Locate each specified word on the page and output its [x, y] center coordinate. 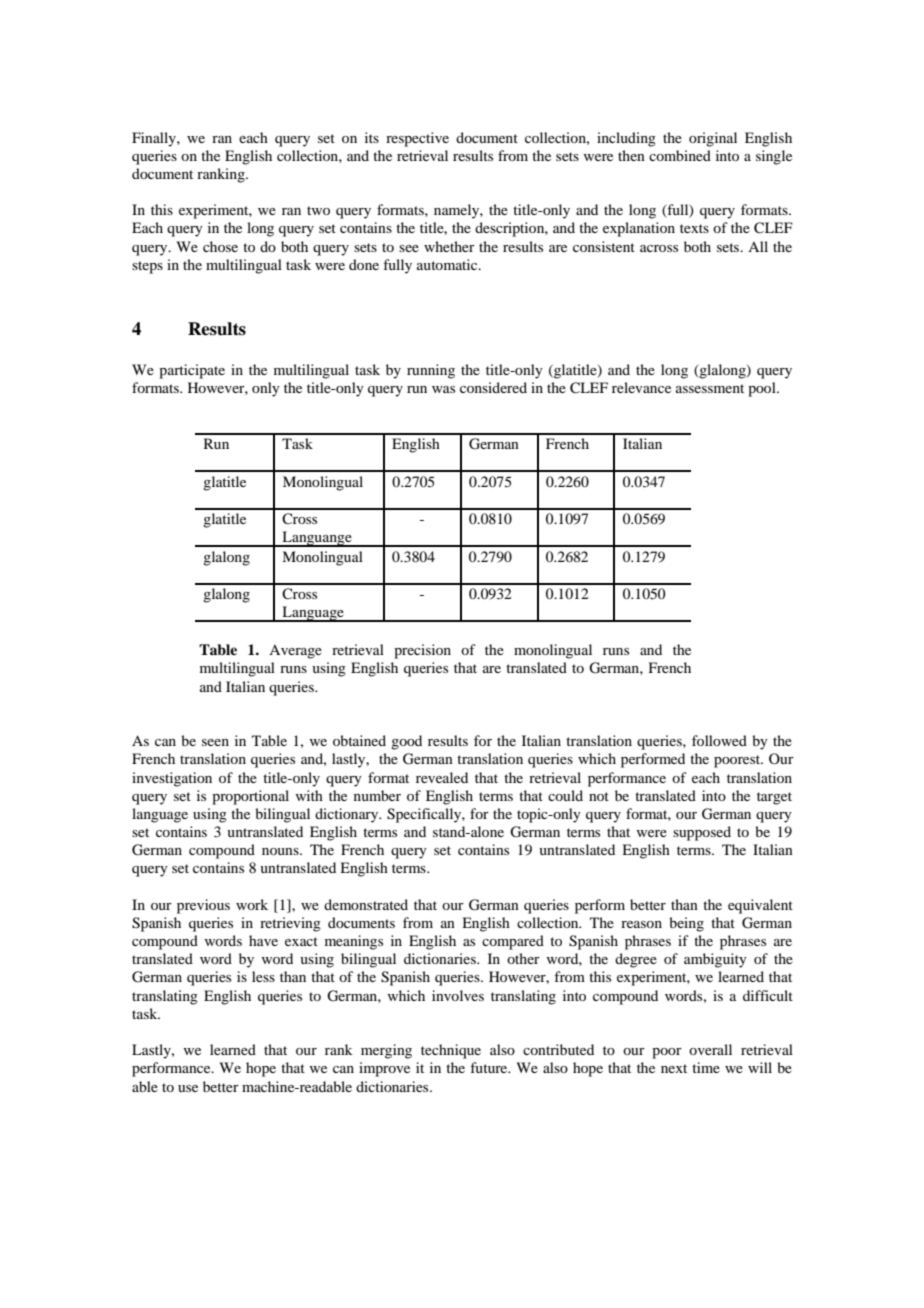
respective [417, 139]
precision [422, 651]
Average [295, 652]
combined [680, 155]
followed [719, 740]
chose [220, 246]
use [188, 1088]
